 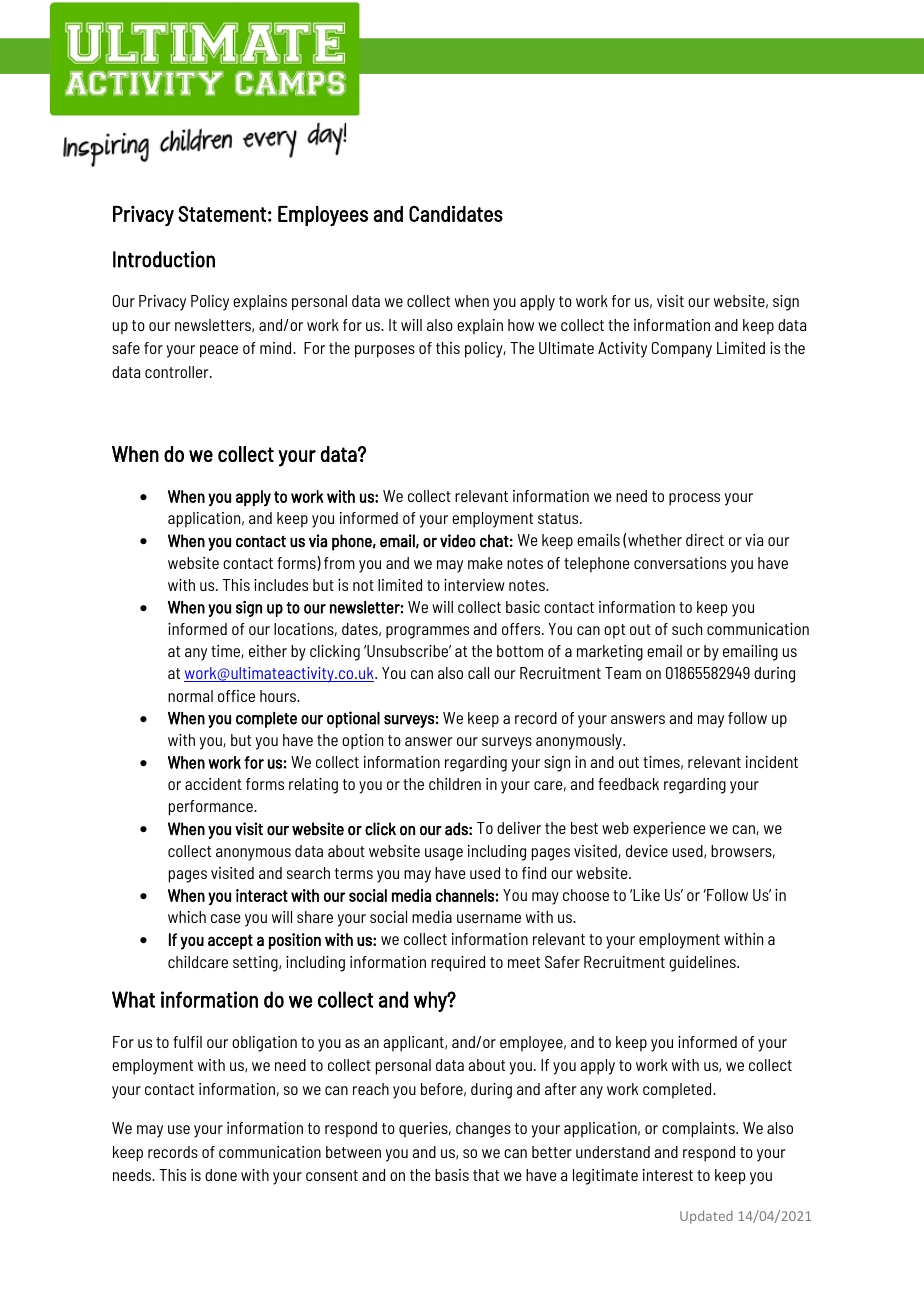 What do you see at coordinates (521, 325) in the document?
I see `how` at bounding box center [521, 325].
